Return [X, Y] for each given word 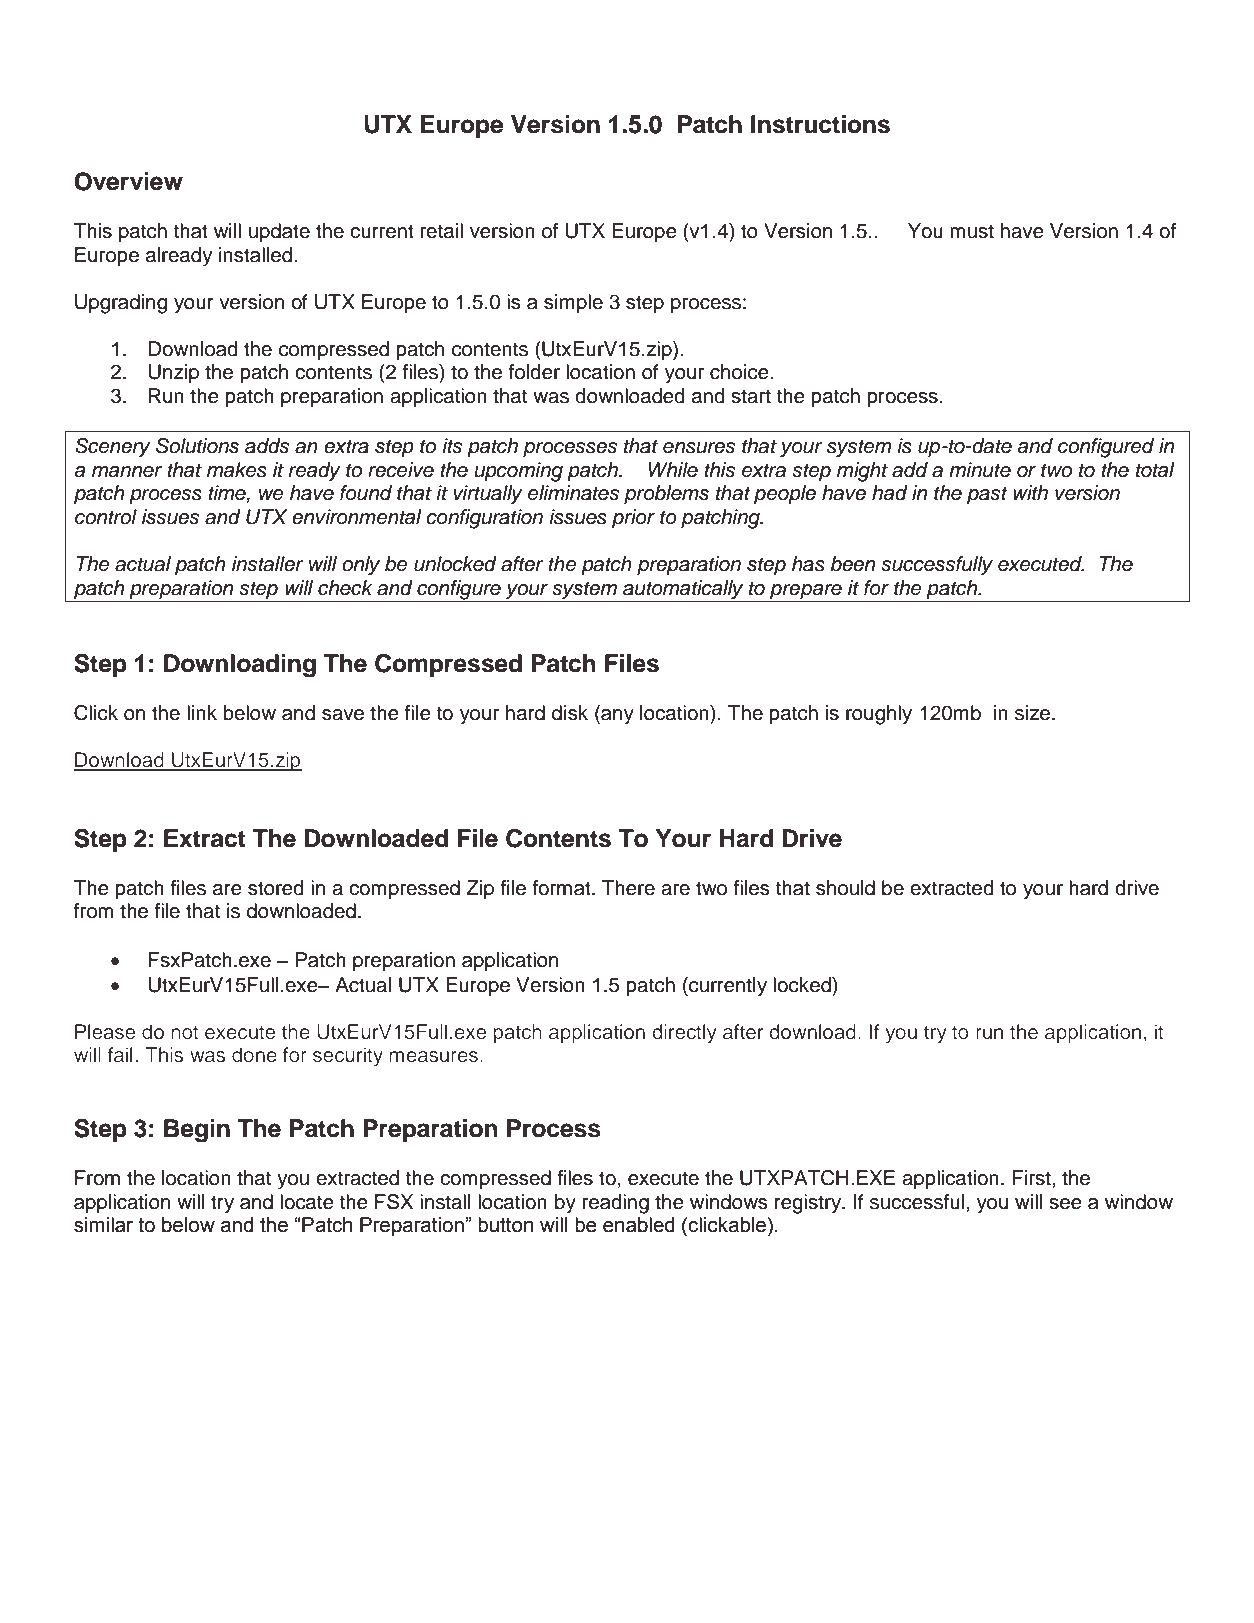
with [1030, 492]
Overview [128, 181]
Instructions [820, 124]
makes [237, 470]
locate [307, 1202]
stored [276, 888]
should [845, 888]
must [972, 231]
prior [633, 519]
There [628, 888]
